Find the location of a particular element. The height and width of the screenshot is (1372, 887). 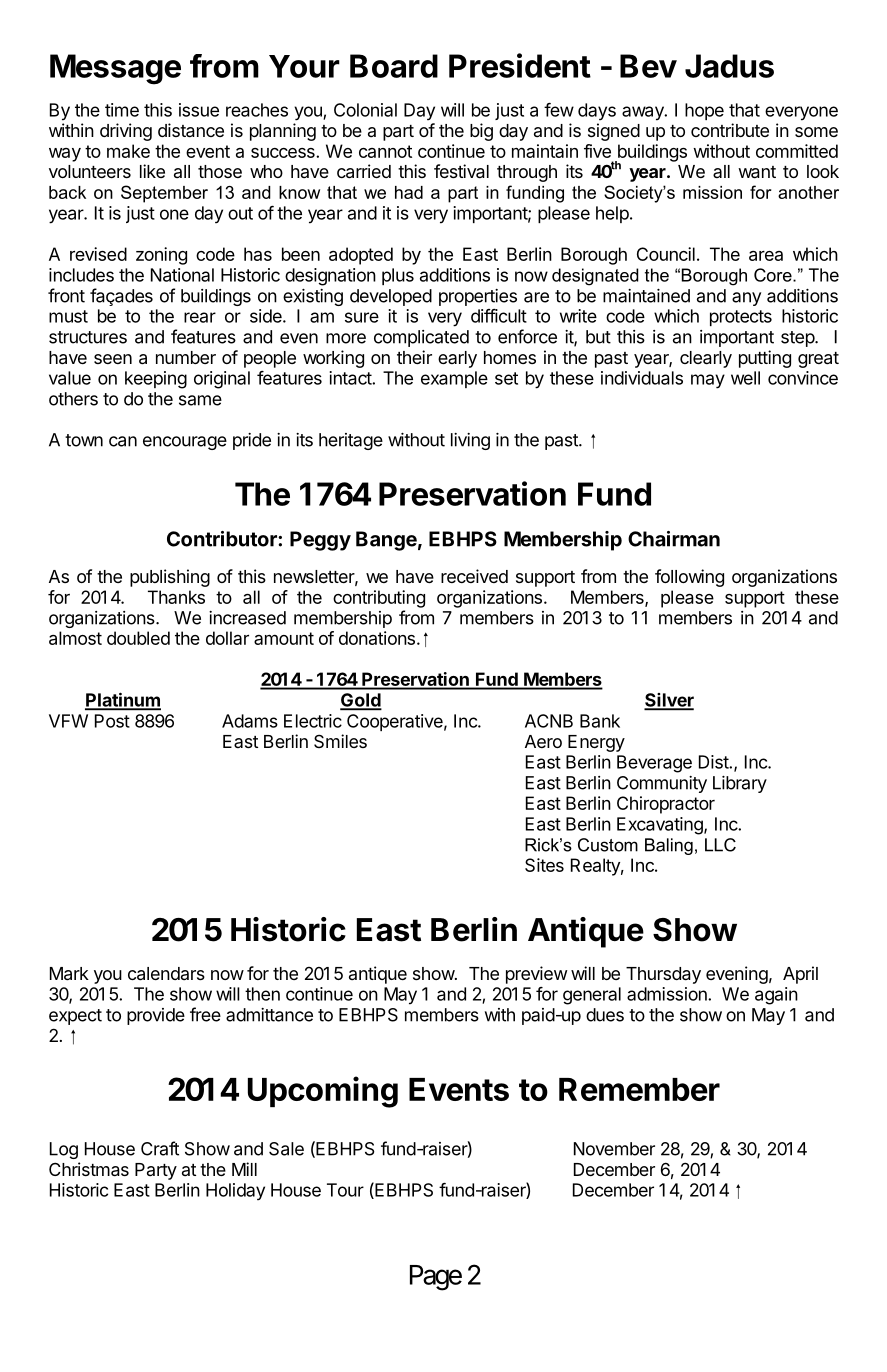

Library is located at coordinates (740, 784).
